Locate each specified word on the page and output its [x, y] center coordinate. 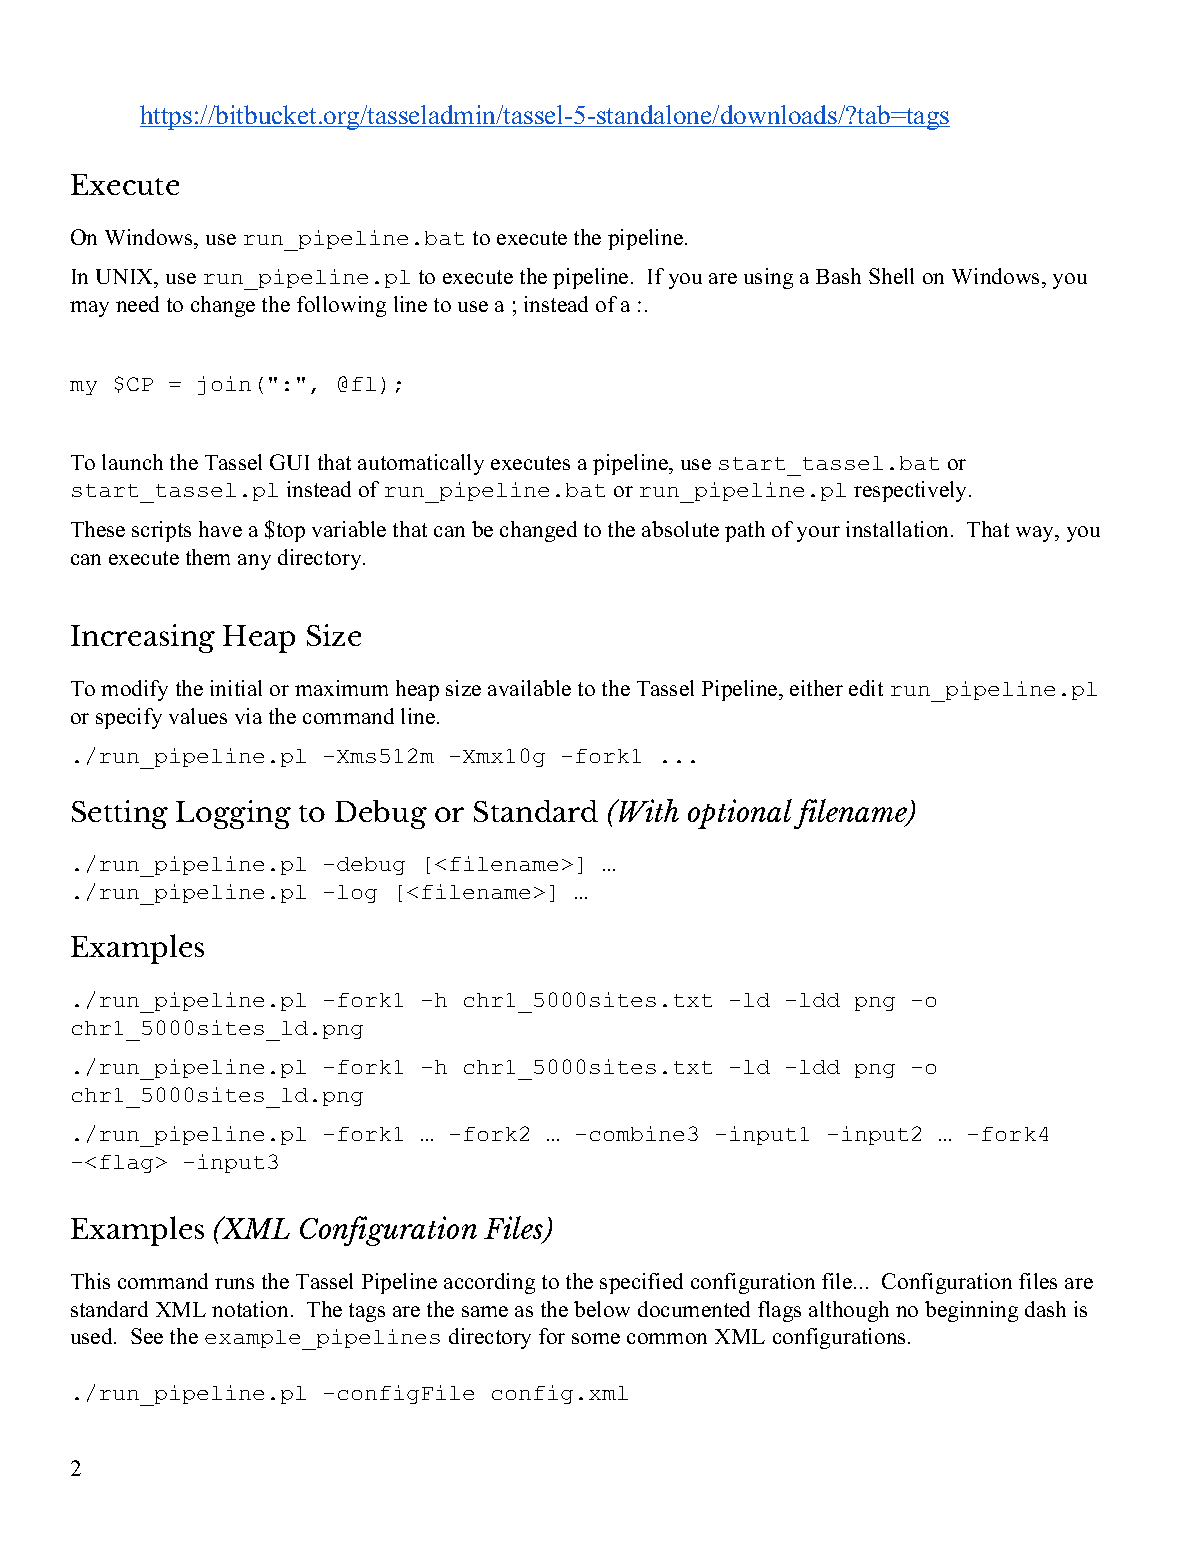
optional [740, 814]
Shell [891, 276]
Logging [233, 814]
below [602, 1309]
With [648, 810]
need [137, 304]
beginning [971, 1311]
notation [250, 1309]
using [768, 278]
